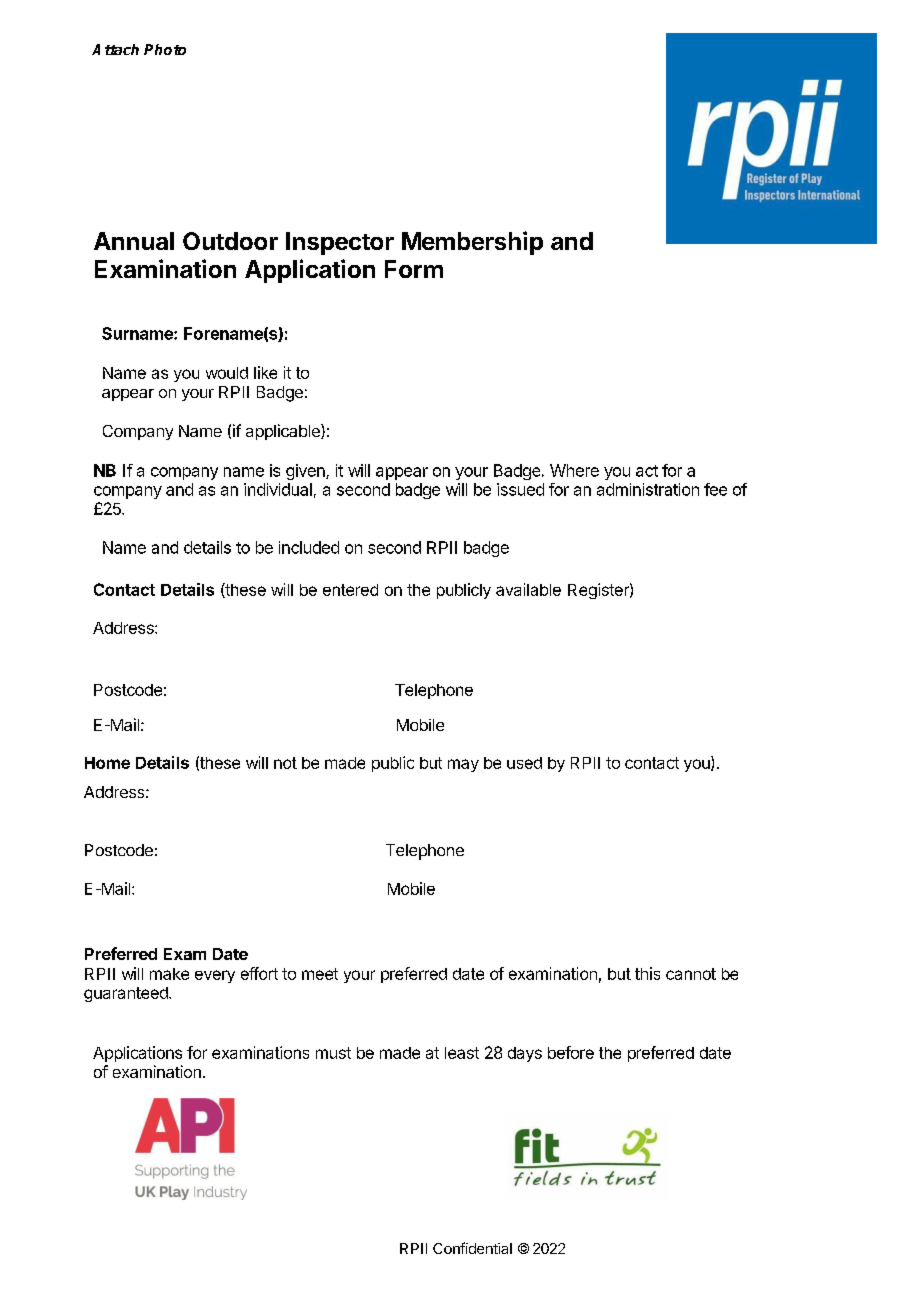 Image resolution: width=903 pixels, height=1316 pixels. I want to click on may, so click(463, 765).
